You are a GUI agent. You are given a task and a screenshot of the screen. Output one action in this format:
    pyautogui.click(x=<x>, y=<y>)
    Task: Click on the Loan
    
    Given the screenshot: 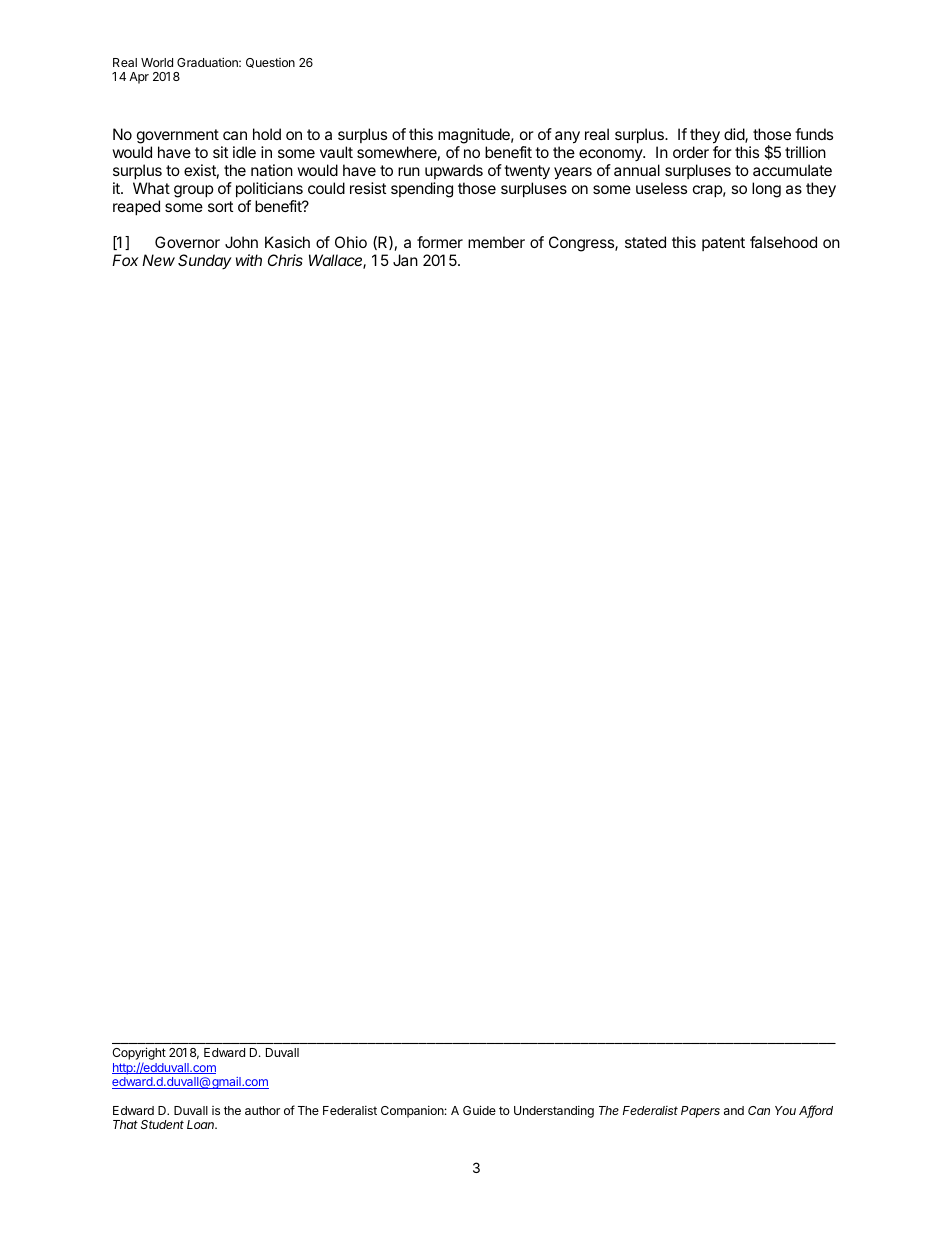 What is the action you would take?
    pyautogui.click(x=202, y=1124)
